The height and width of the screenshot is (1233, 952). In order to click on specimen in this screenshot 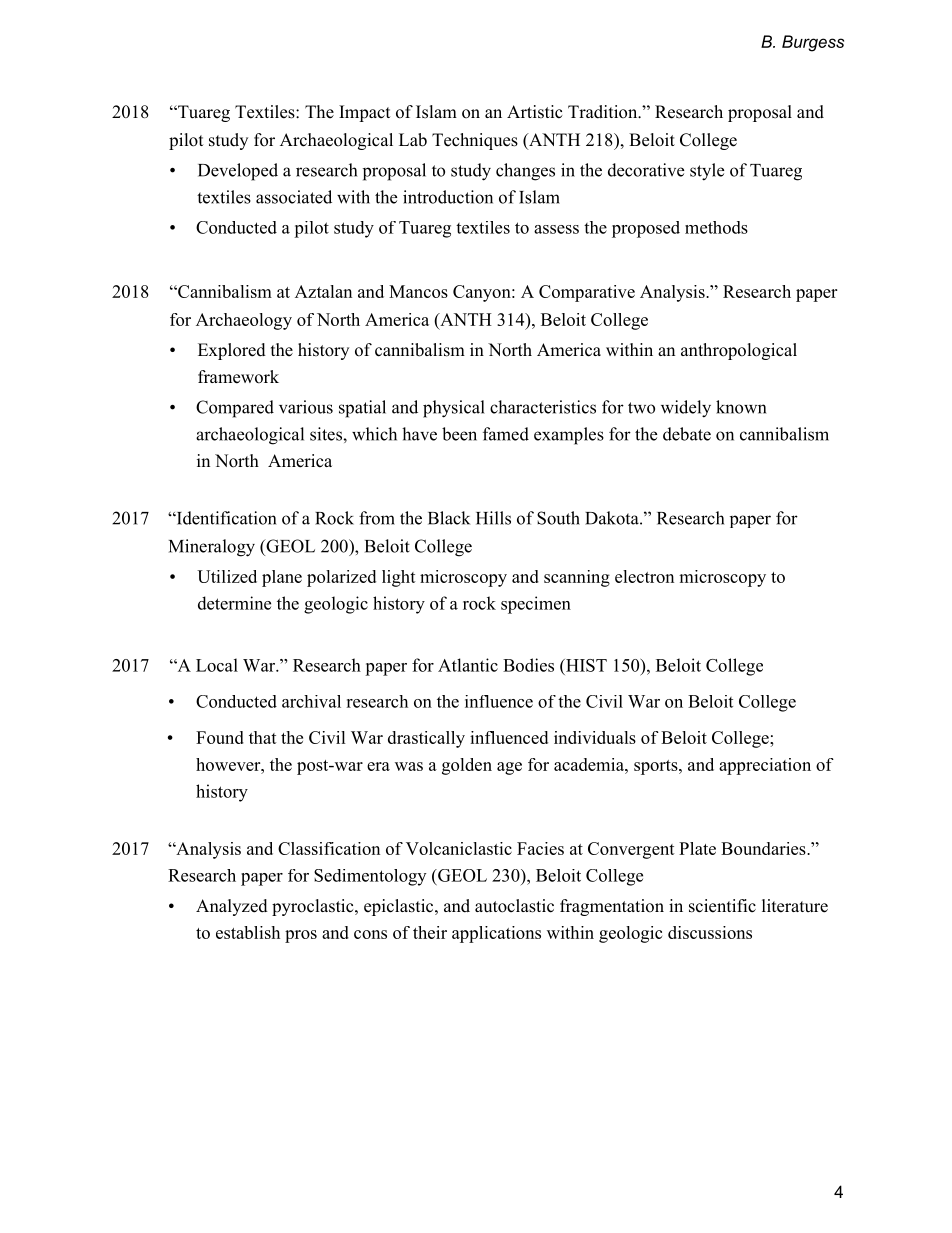, I will do `click(536, 605)`.
